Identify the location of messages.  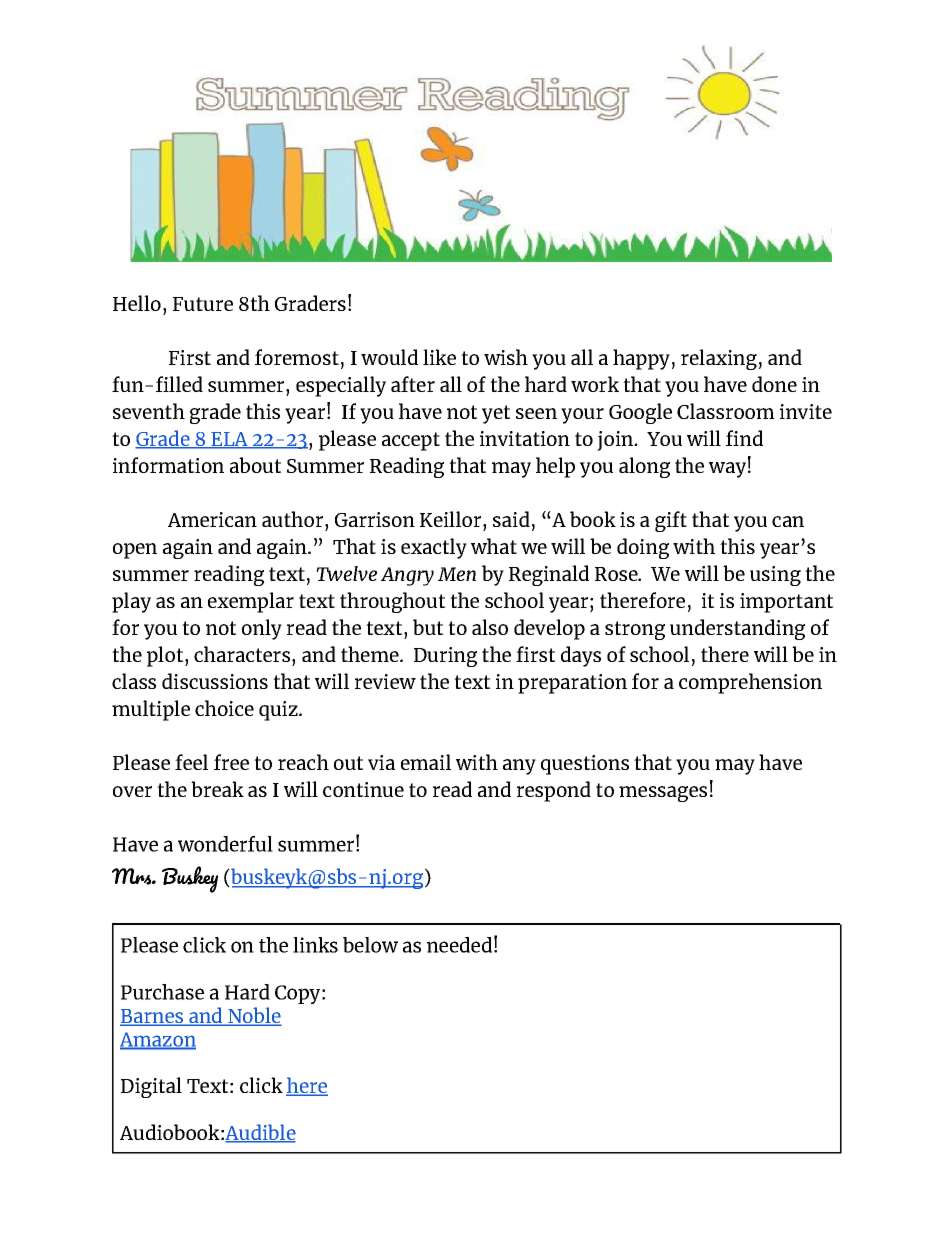
(663, 794).
